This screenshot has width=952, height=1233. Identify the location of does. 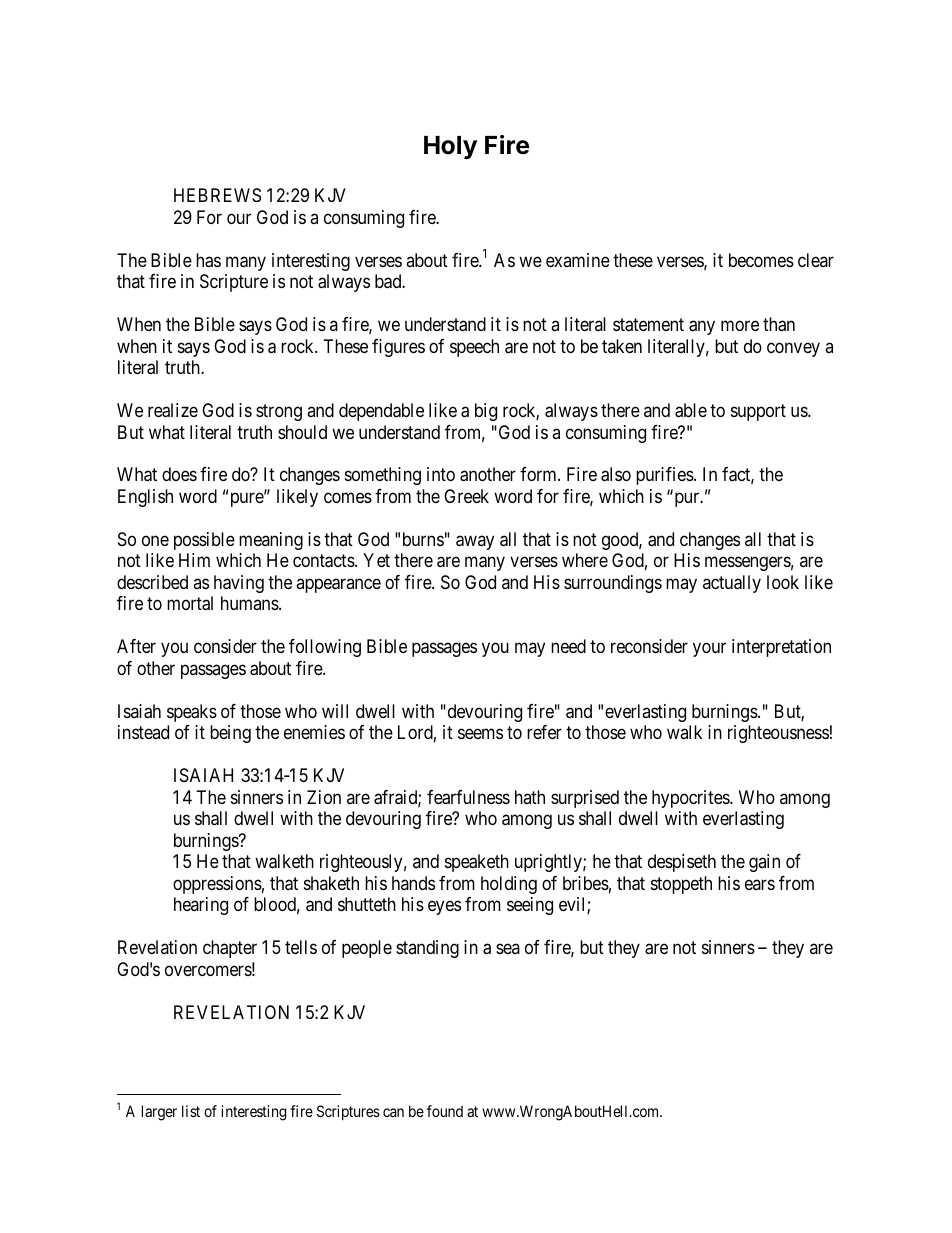
(179, 474).
